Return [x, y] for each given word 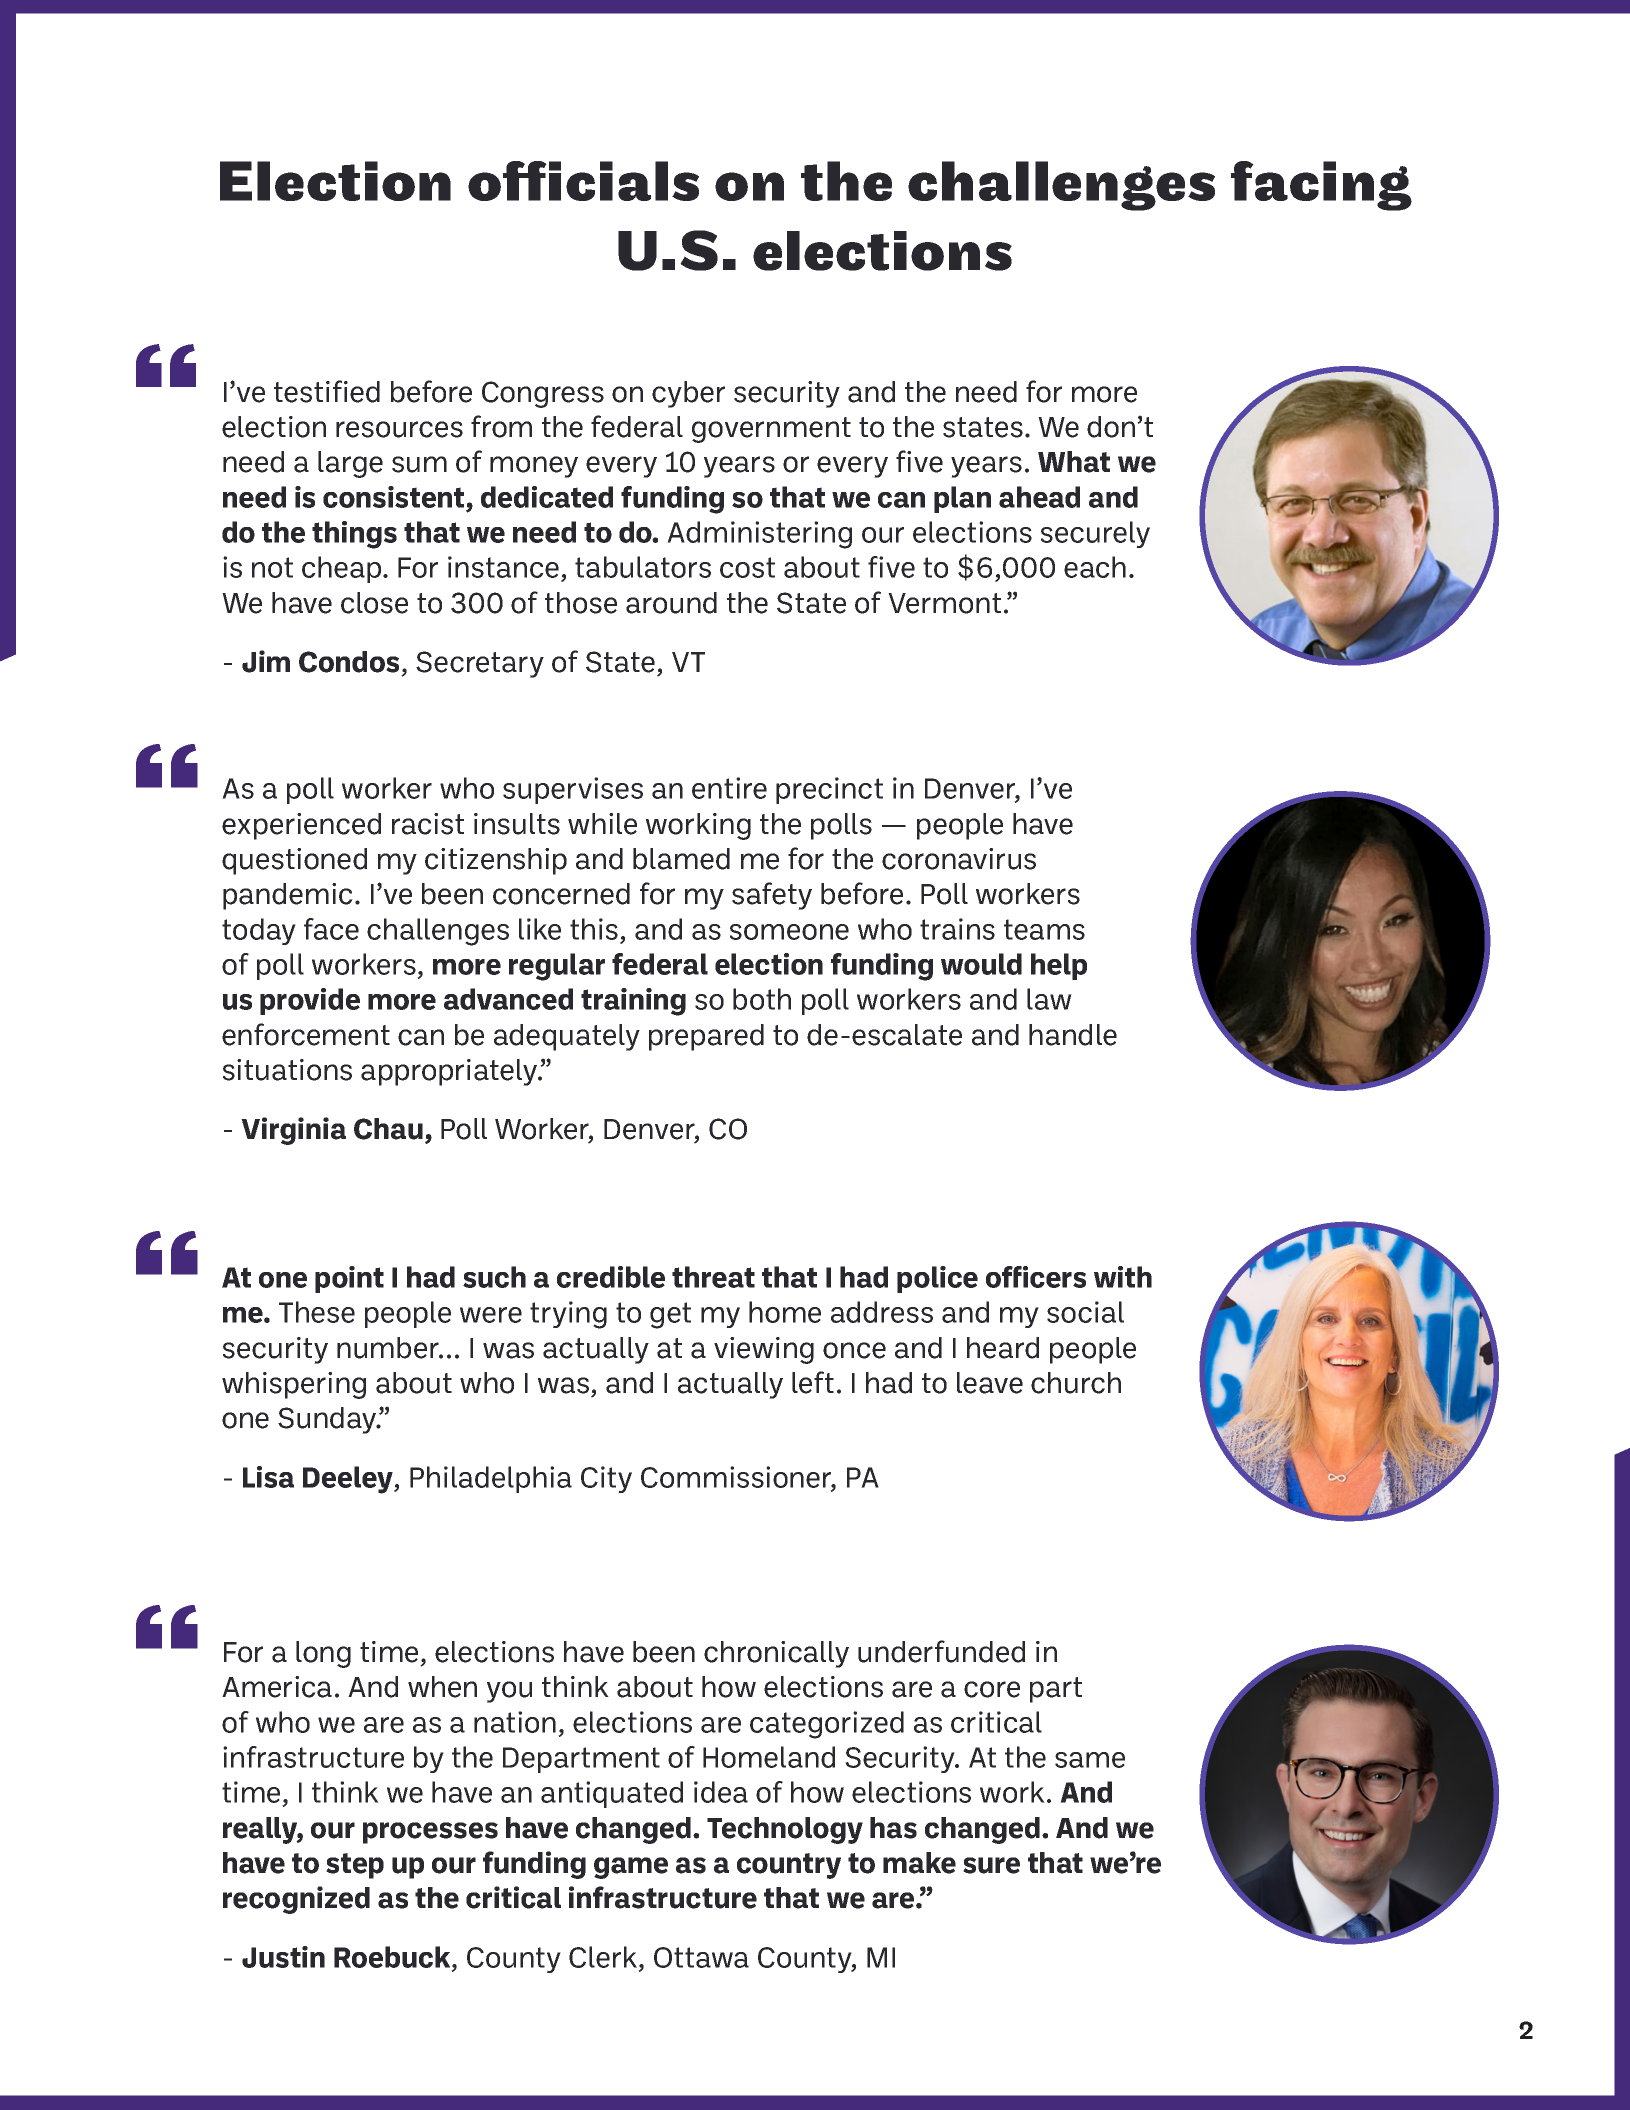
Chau [388, 1129]
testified [327, 391]
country [789, 1866]
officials [583, 181]
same [1090, 1760]
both [762, 999]
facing [1321, 186]
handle [1073, 1035]
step [355, 1866]
